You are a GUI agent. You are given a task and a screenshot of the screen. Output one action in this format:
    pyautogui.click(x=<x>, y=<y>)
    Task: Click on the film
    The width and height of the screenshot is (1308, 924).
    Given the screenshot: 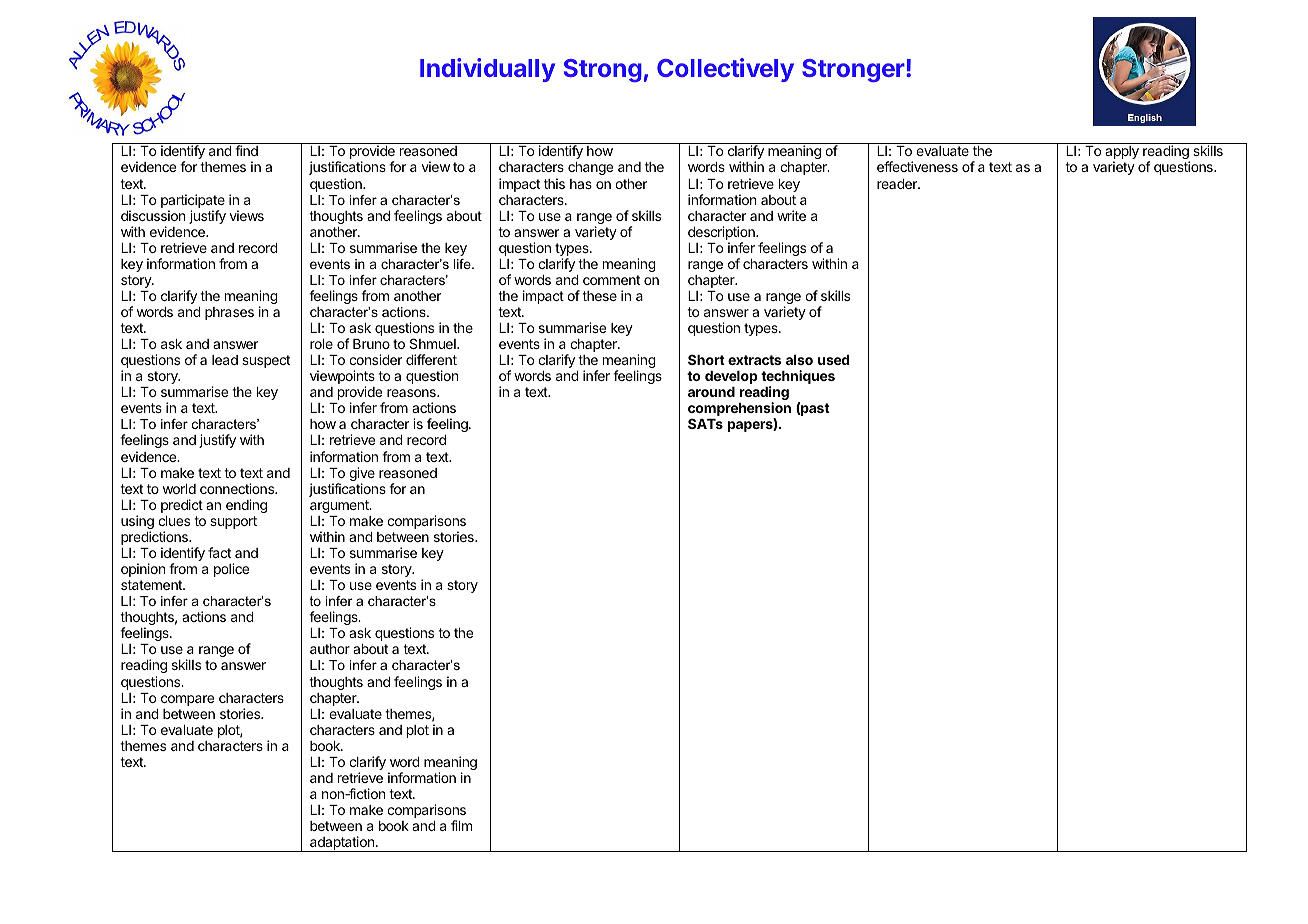 What is the action you would take?
    pyautogui.click(x=461, y=825)
